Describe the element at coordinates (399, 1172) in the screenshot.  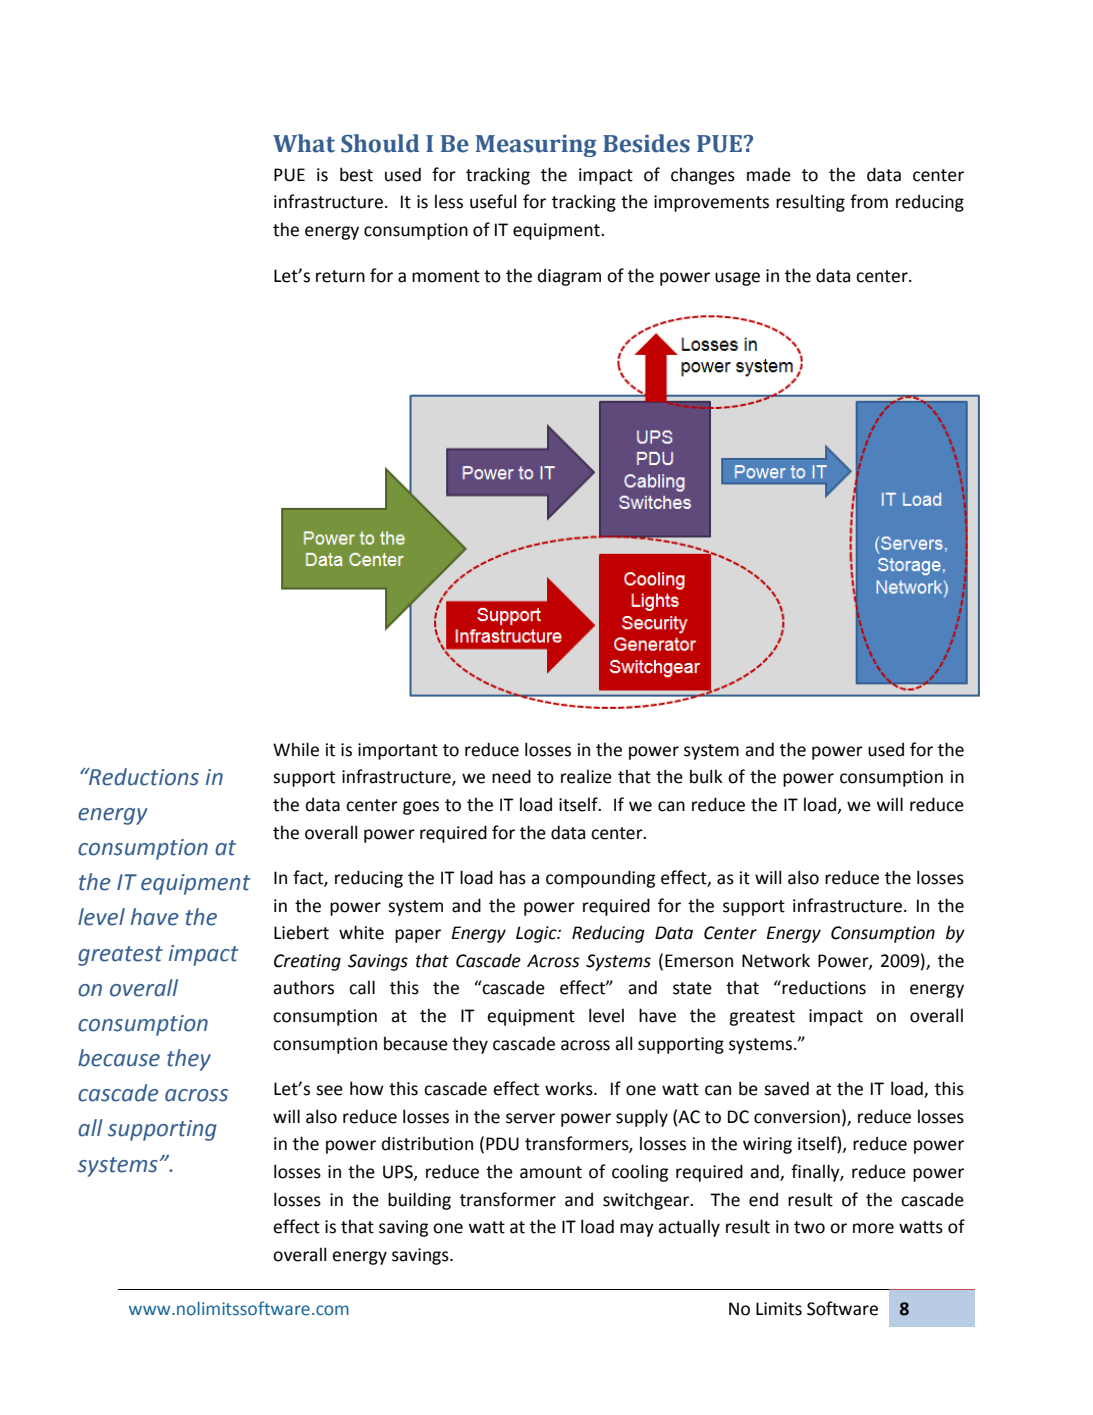
I see `UPS` at that location.
